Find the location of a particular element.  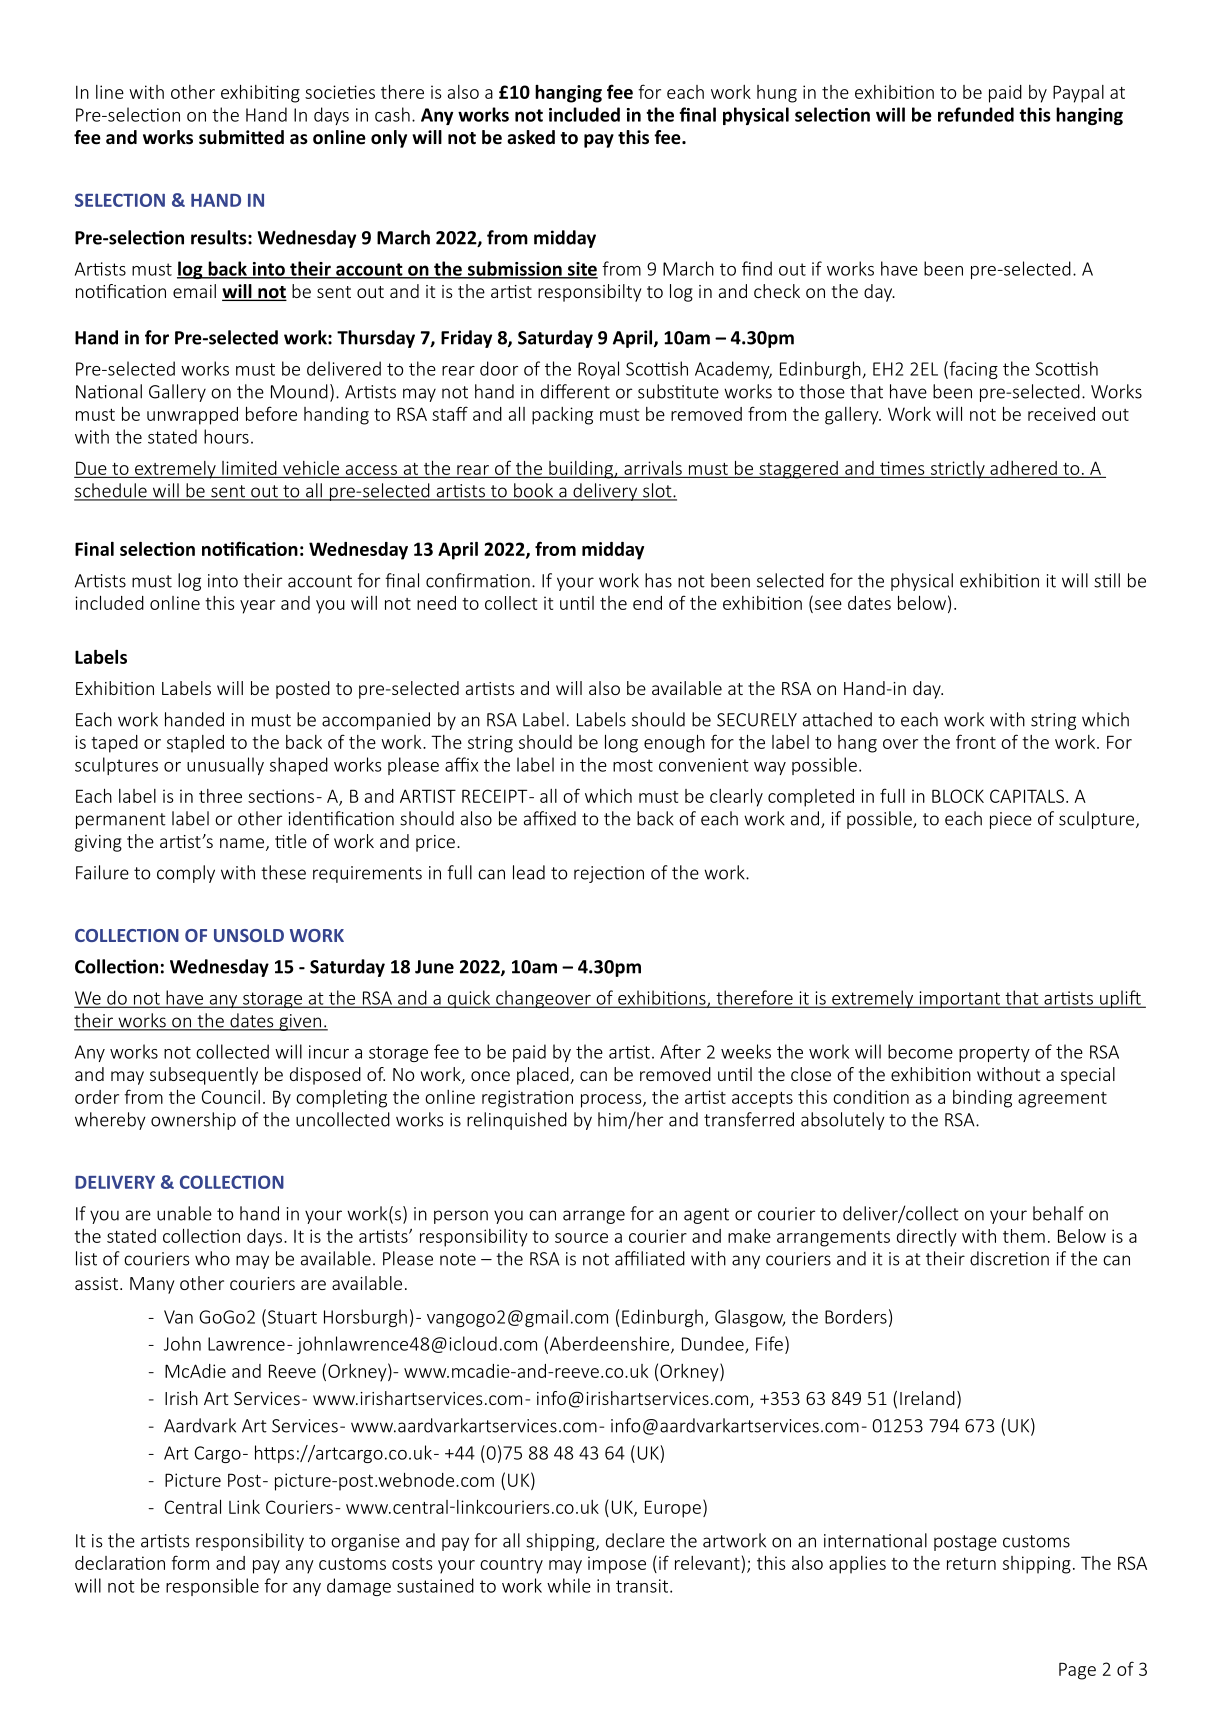

end is located at coordinates (647, 603).
